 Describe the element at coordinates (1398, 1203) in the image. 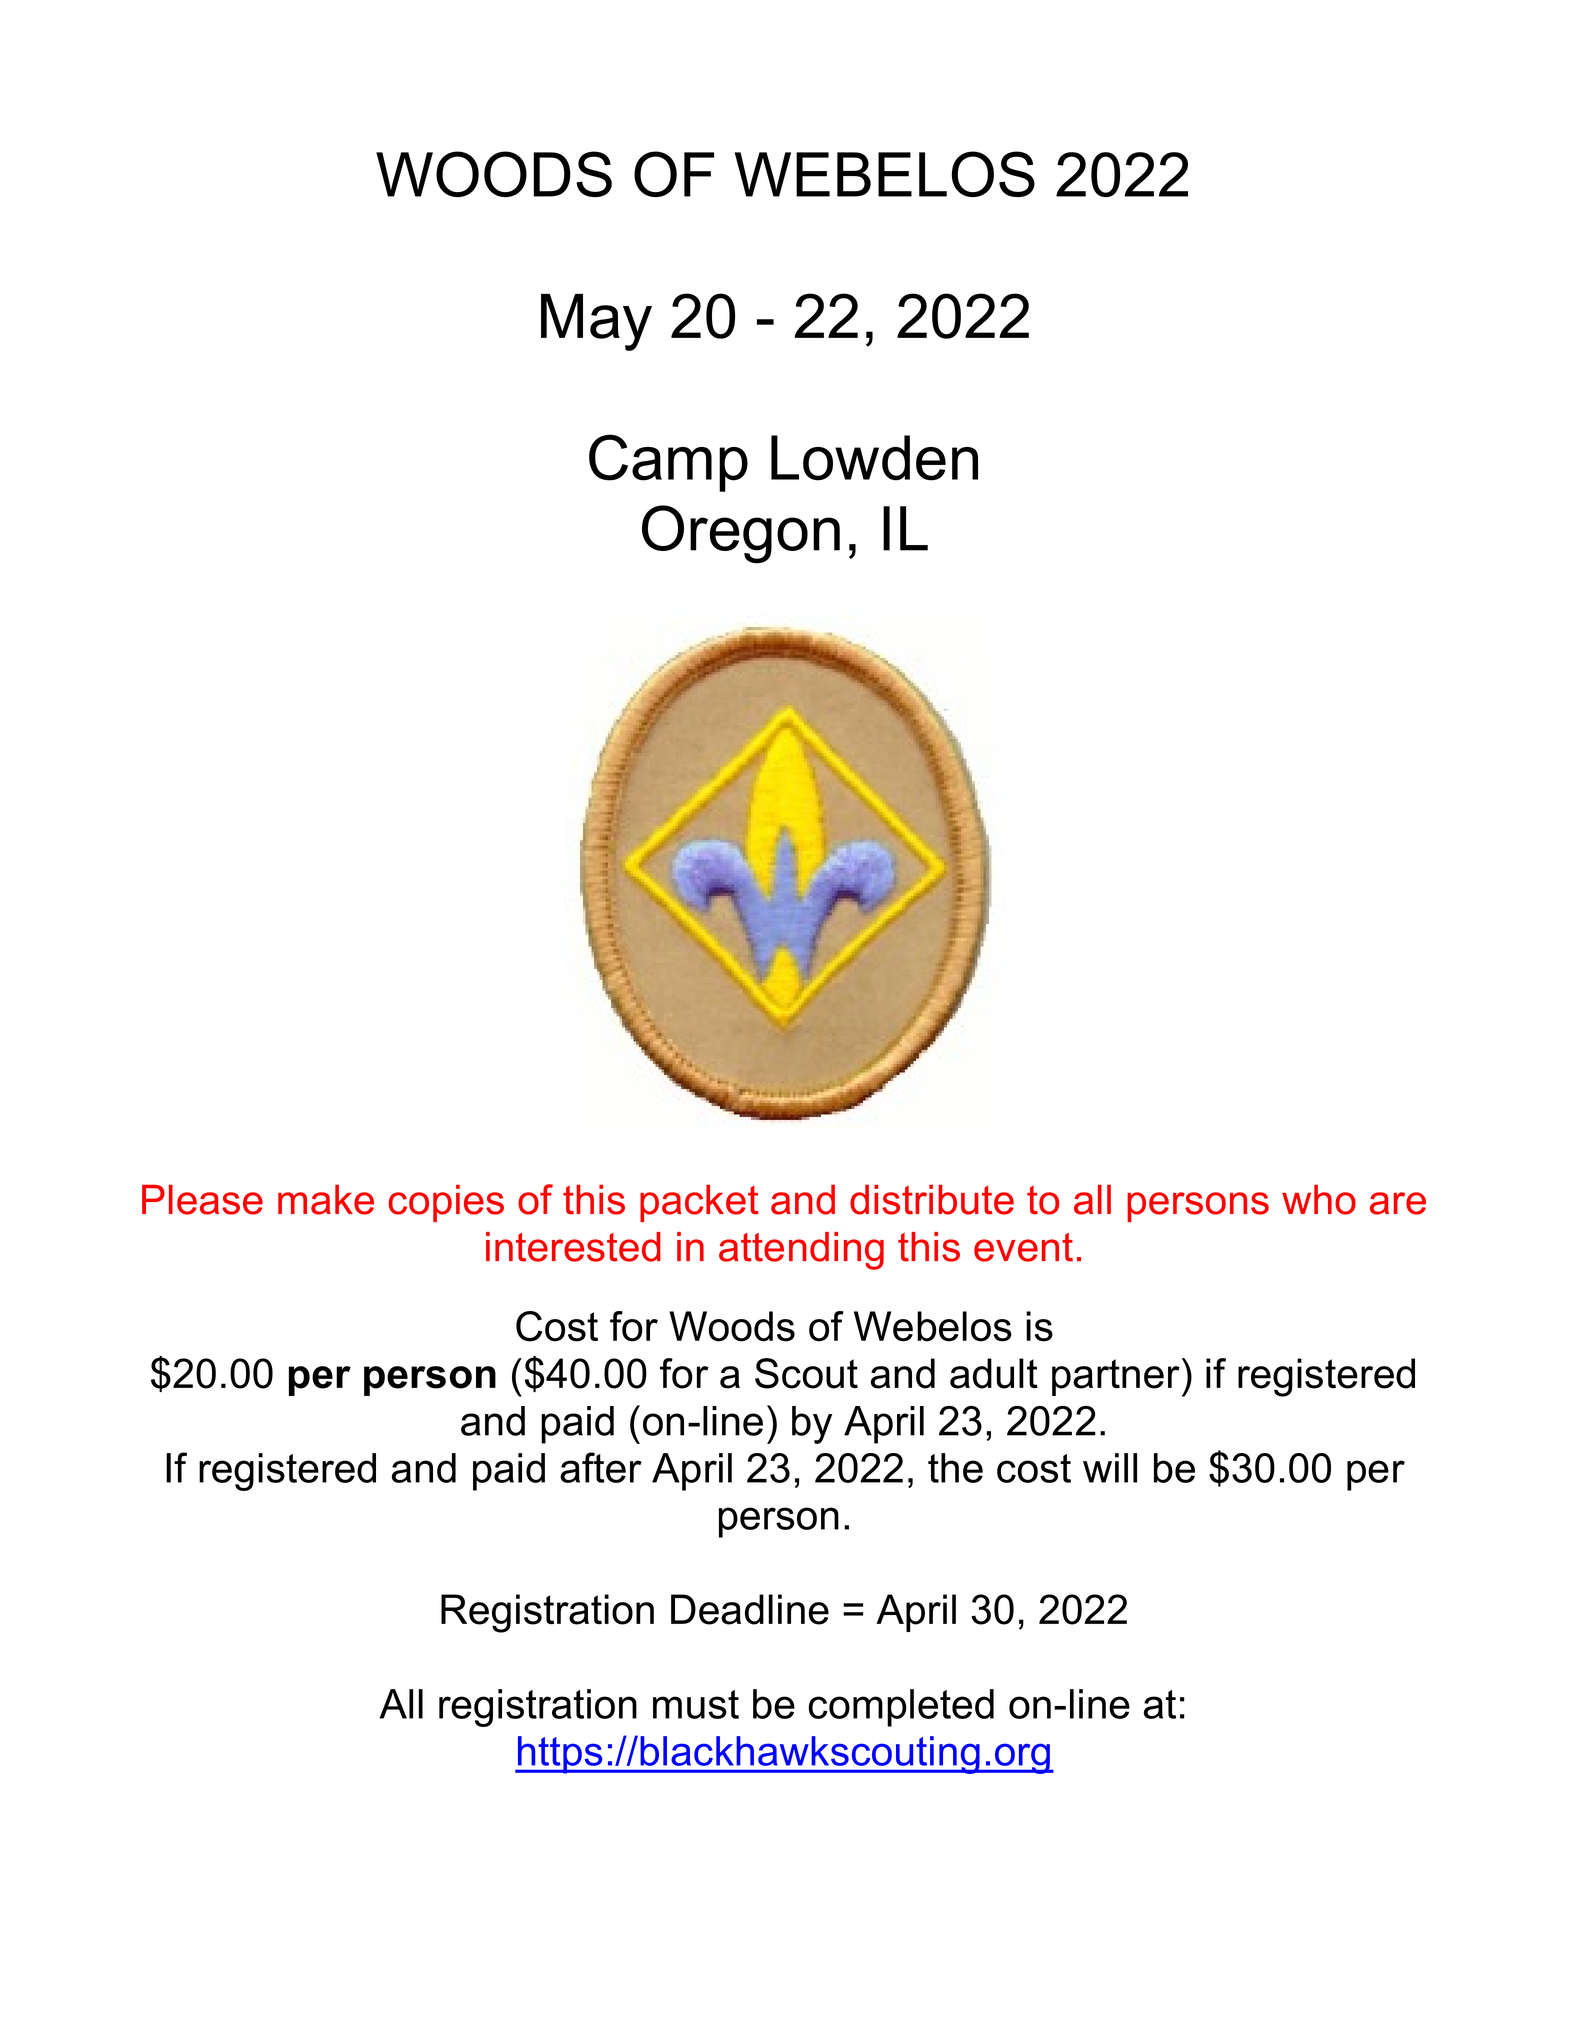

I see `are` at that location.
